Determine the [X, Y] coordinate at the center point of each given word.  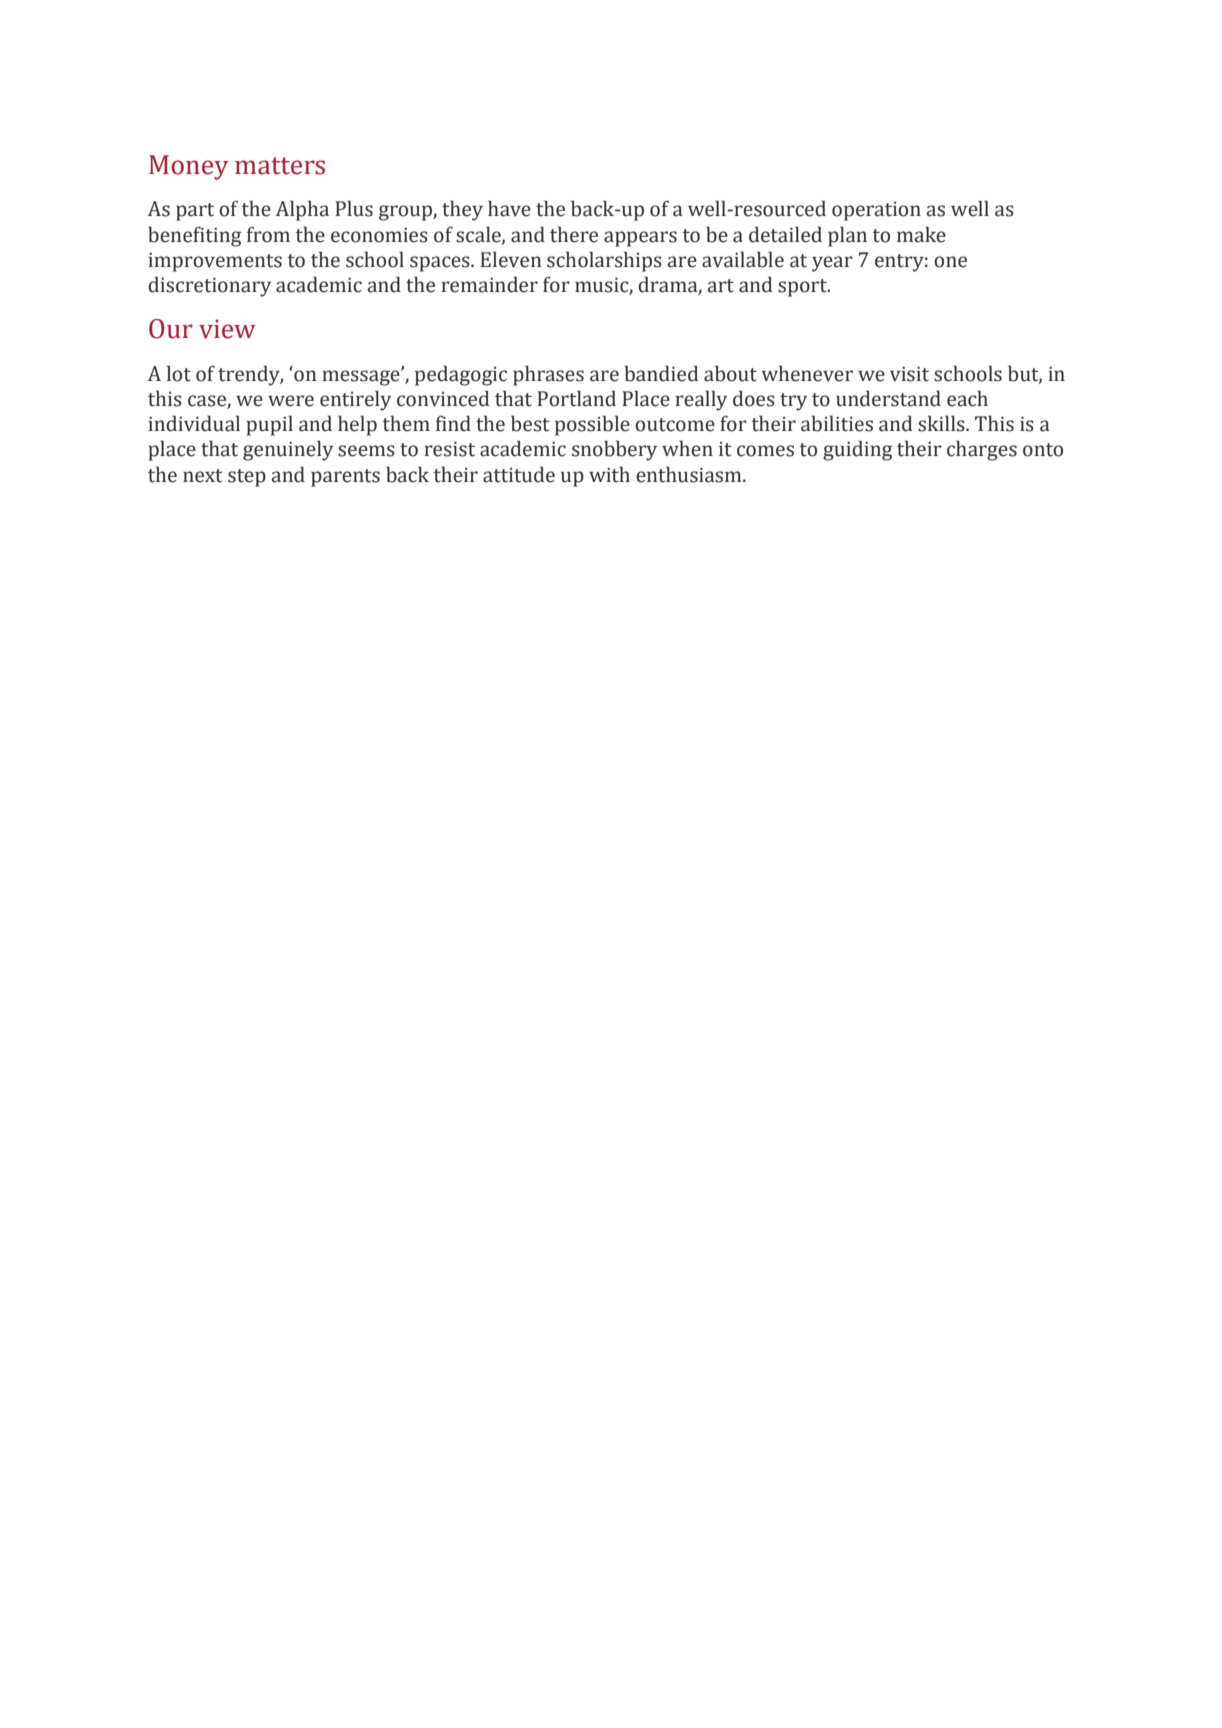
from [268, 234]
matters [280, 166]
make [921, 234]
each [967, 398]
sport [803, 288]
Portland [576, 398]
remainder [489, 284]
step [247, 478]
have [509, 208]
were [291, 401]
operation [876, 211]
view [227, 329]
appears [640, 239]
